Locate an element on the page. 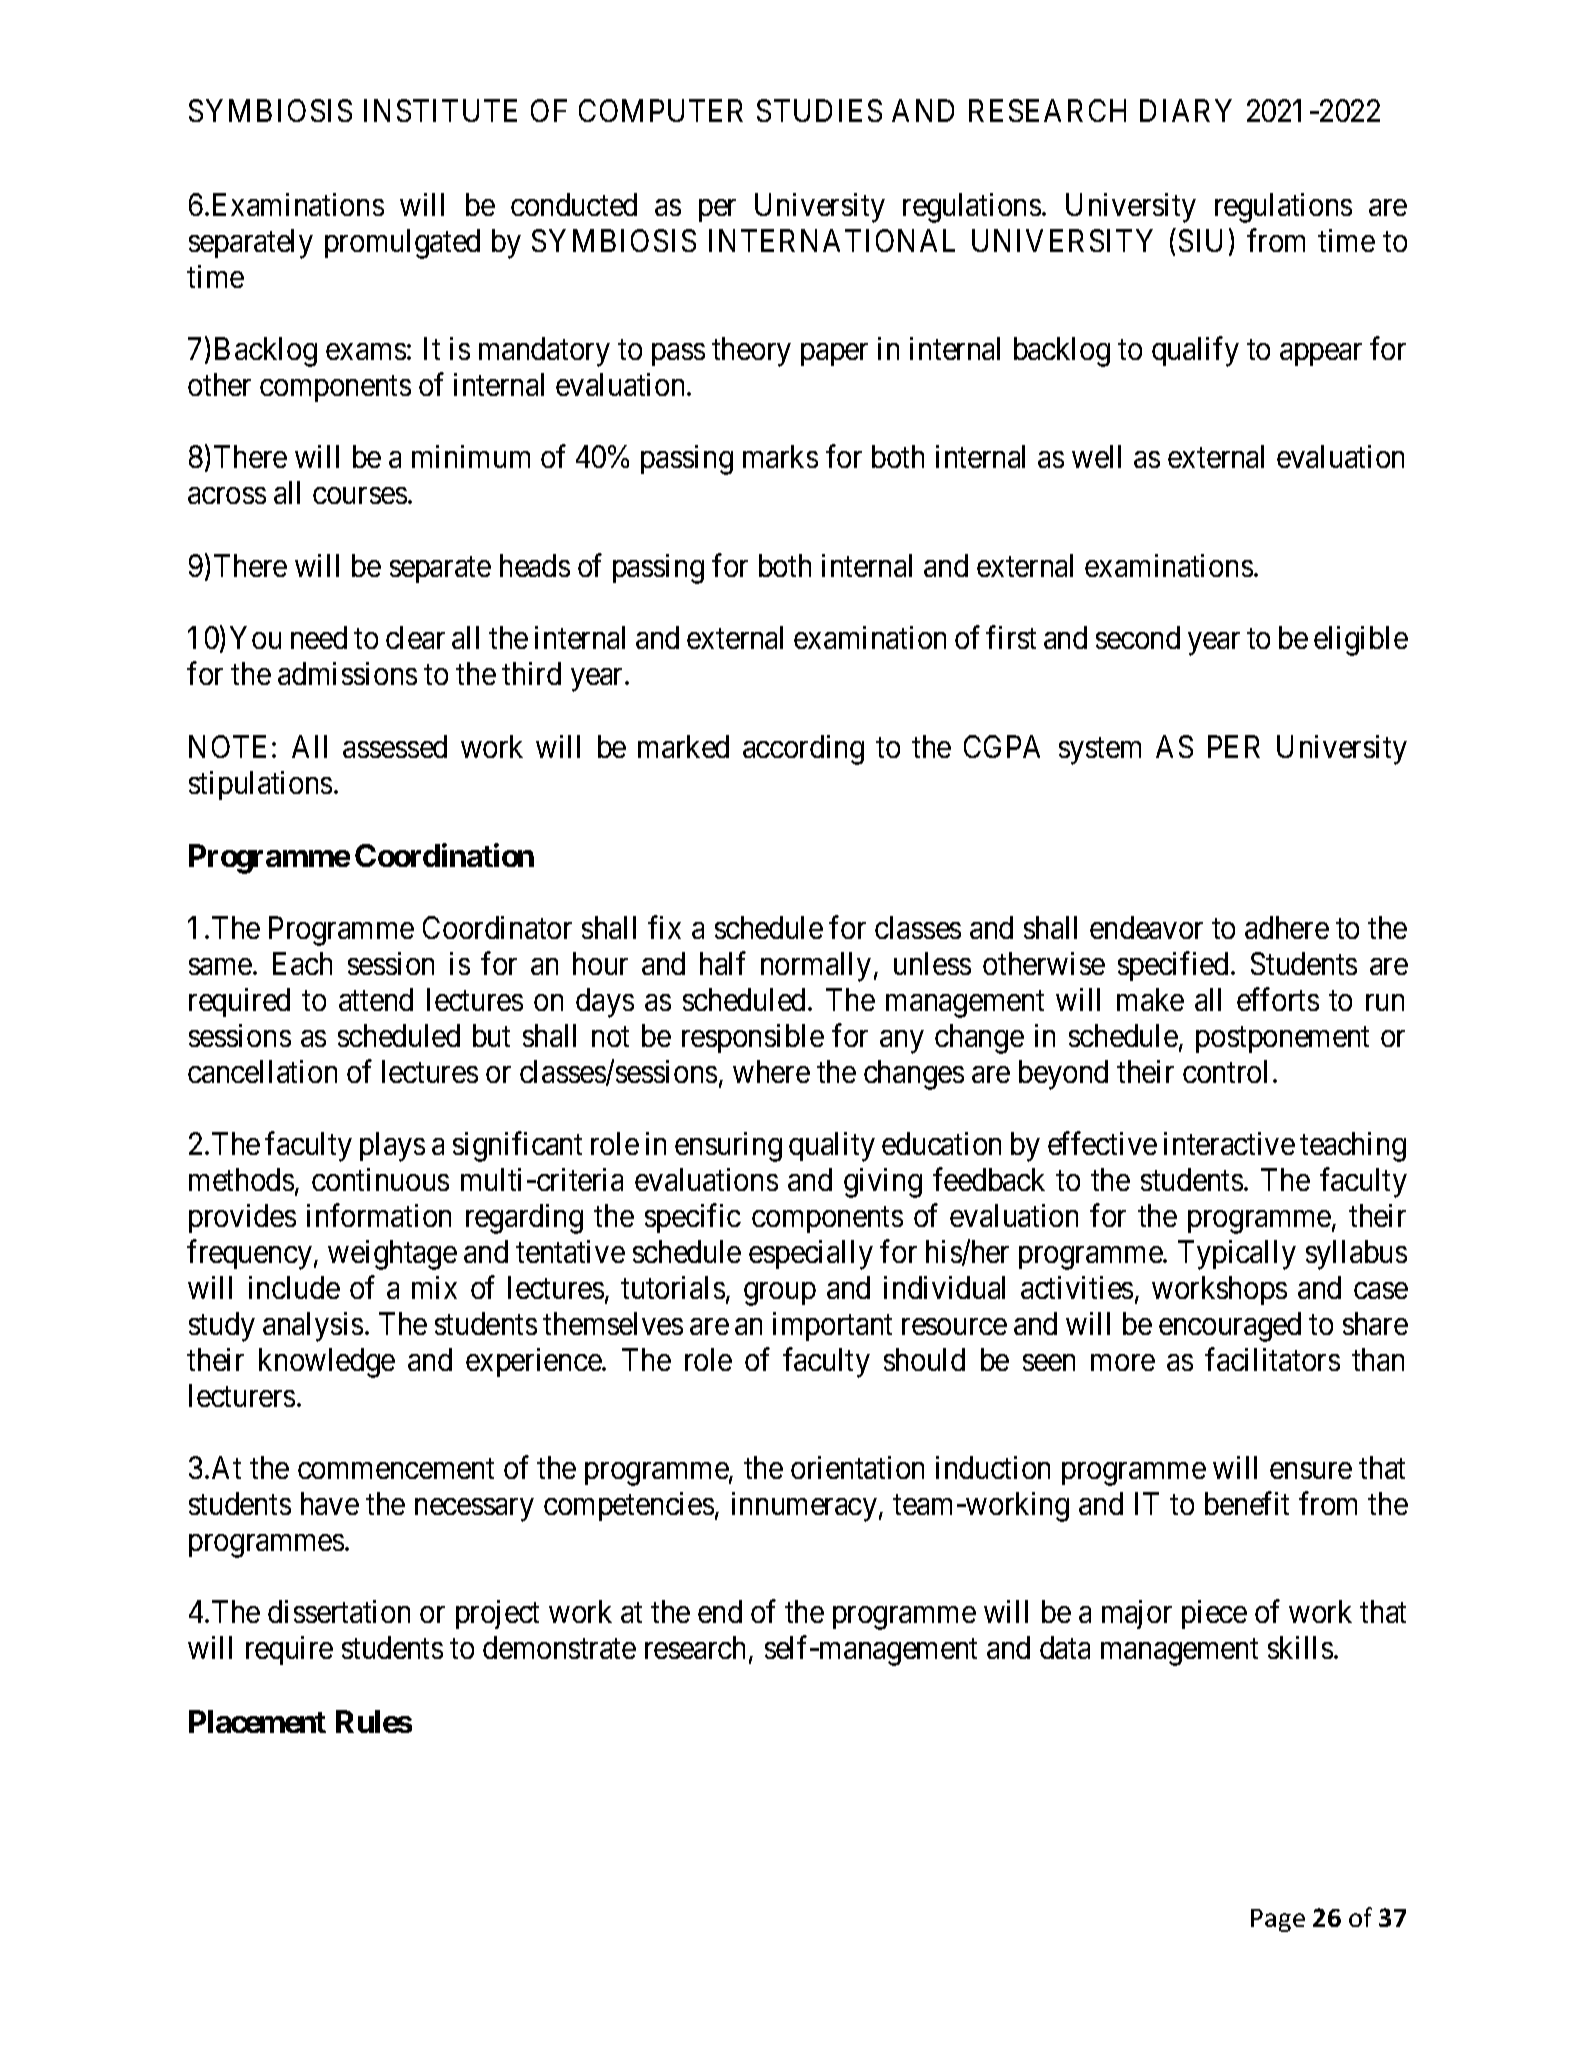  DIARY is located at coordinates (1186, 110).
